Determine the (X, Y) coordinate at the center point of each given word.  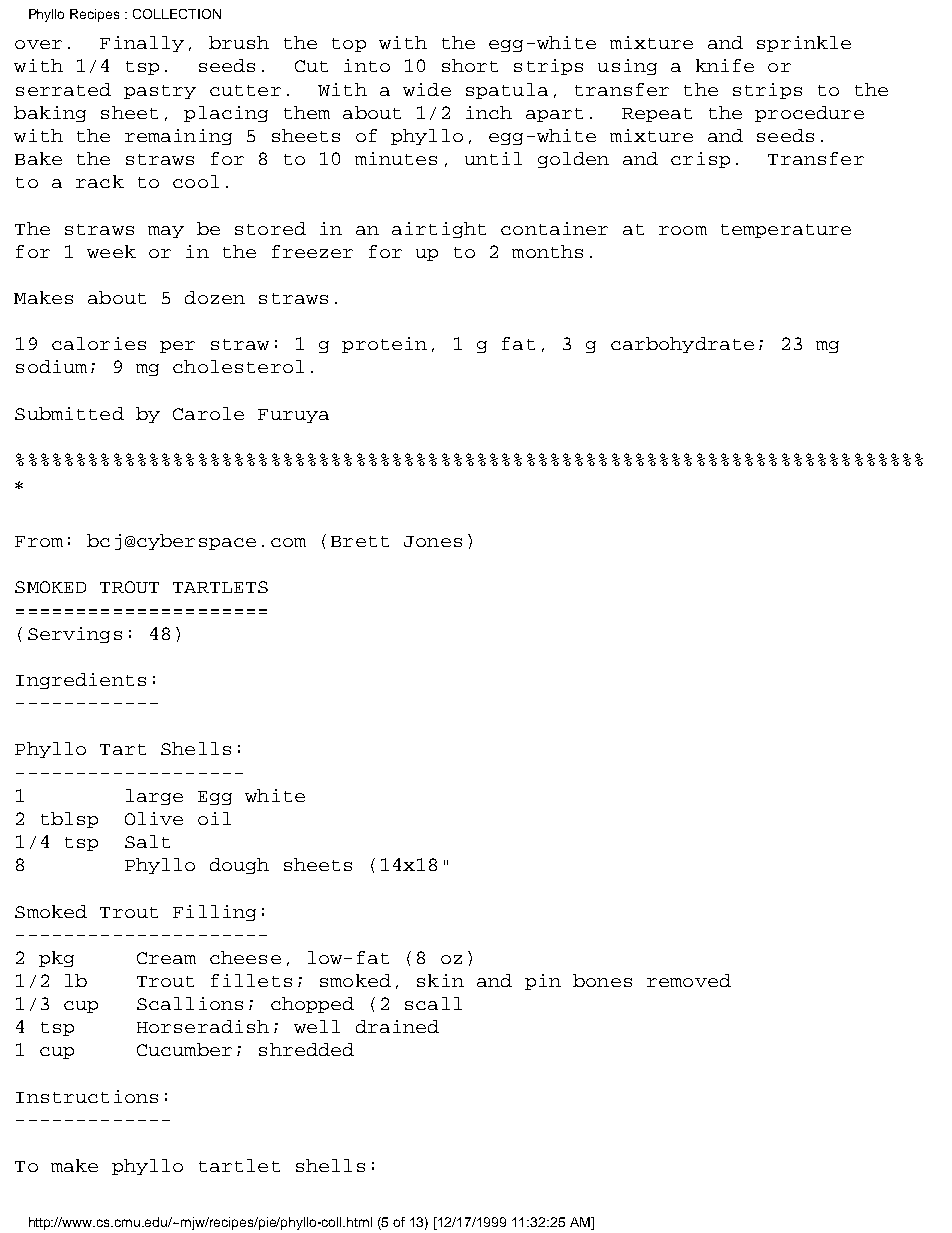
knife (725, 65)
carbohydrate (682, 345)
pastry (160, 92)
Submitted (69, 413)
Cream (166, 958)
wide (427, 89)
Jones (433, 541)
